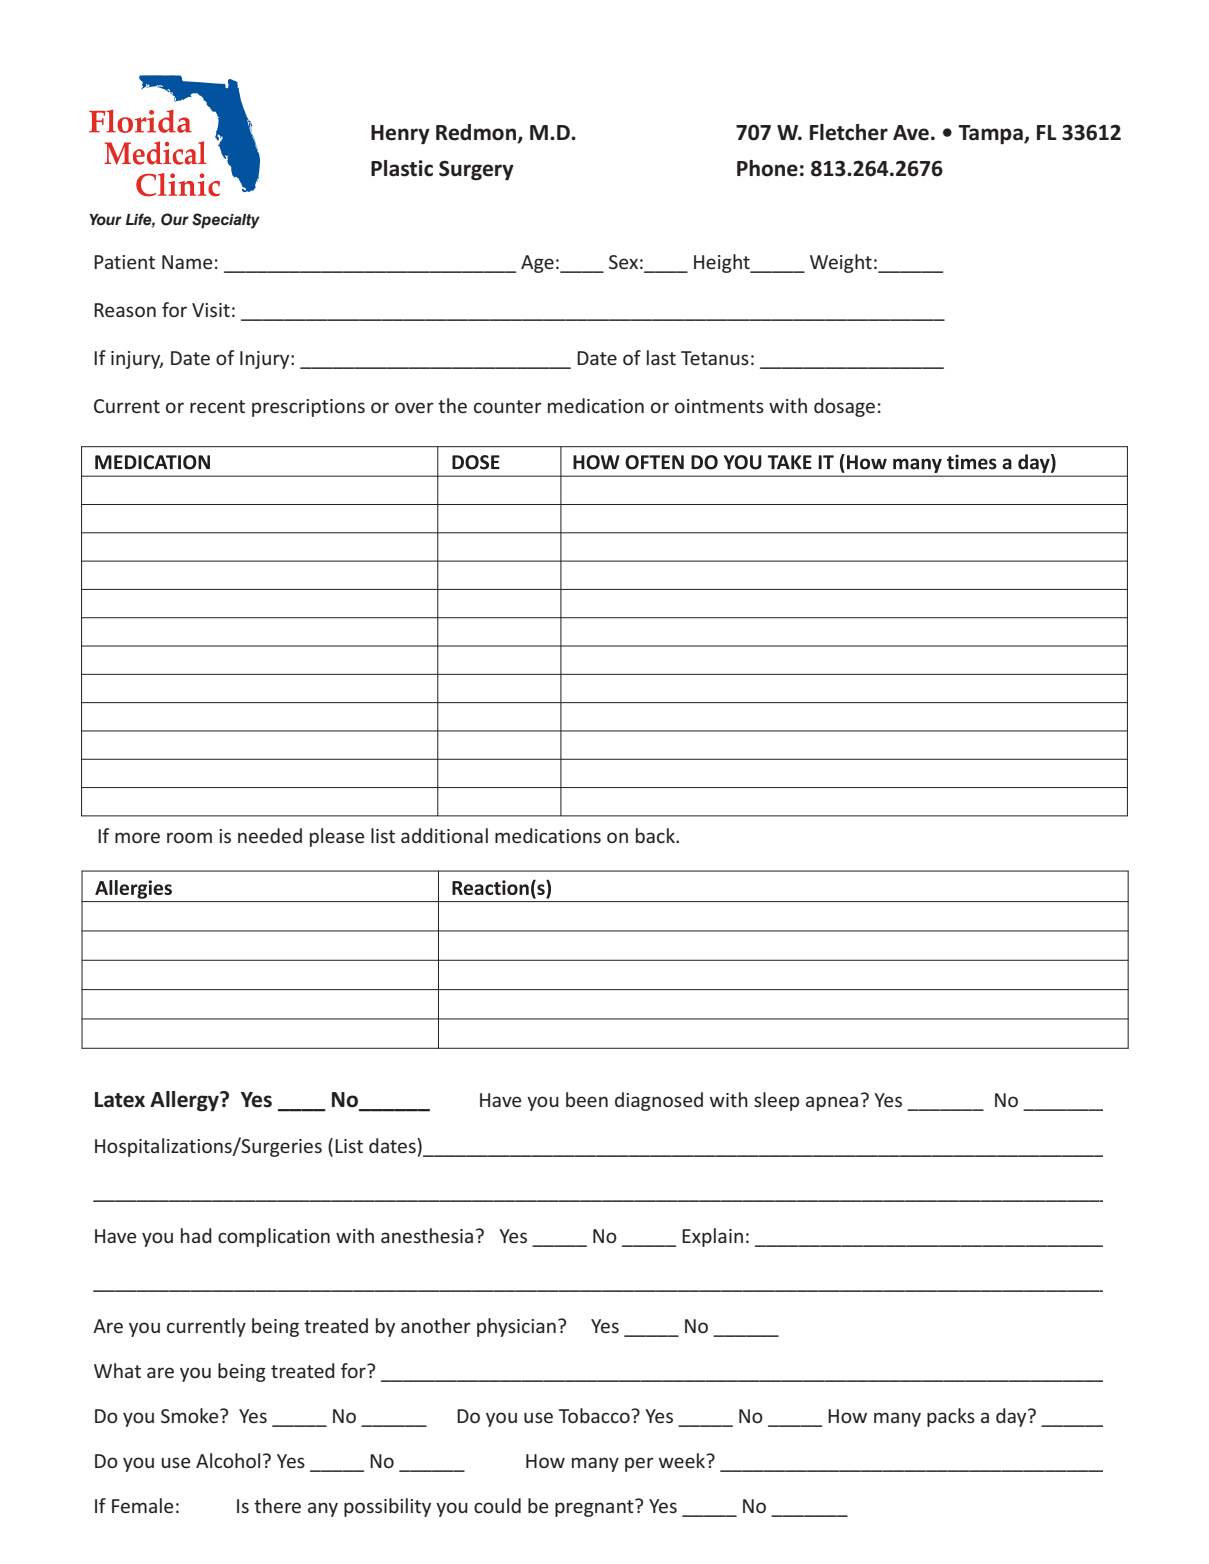  What do you see at coordinates (595, 1508) in the screenshot?
I see `pregnant` at bounding box center [595, 1508].
